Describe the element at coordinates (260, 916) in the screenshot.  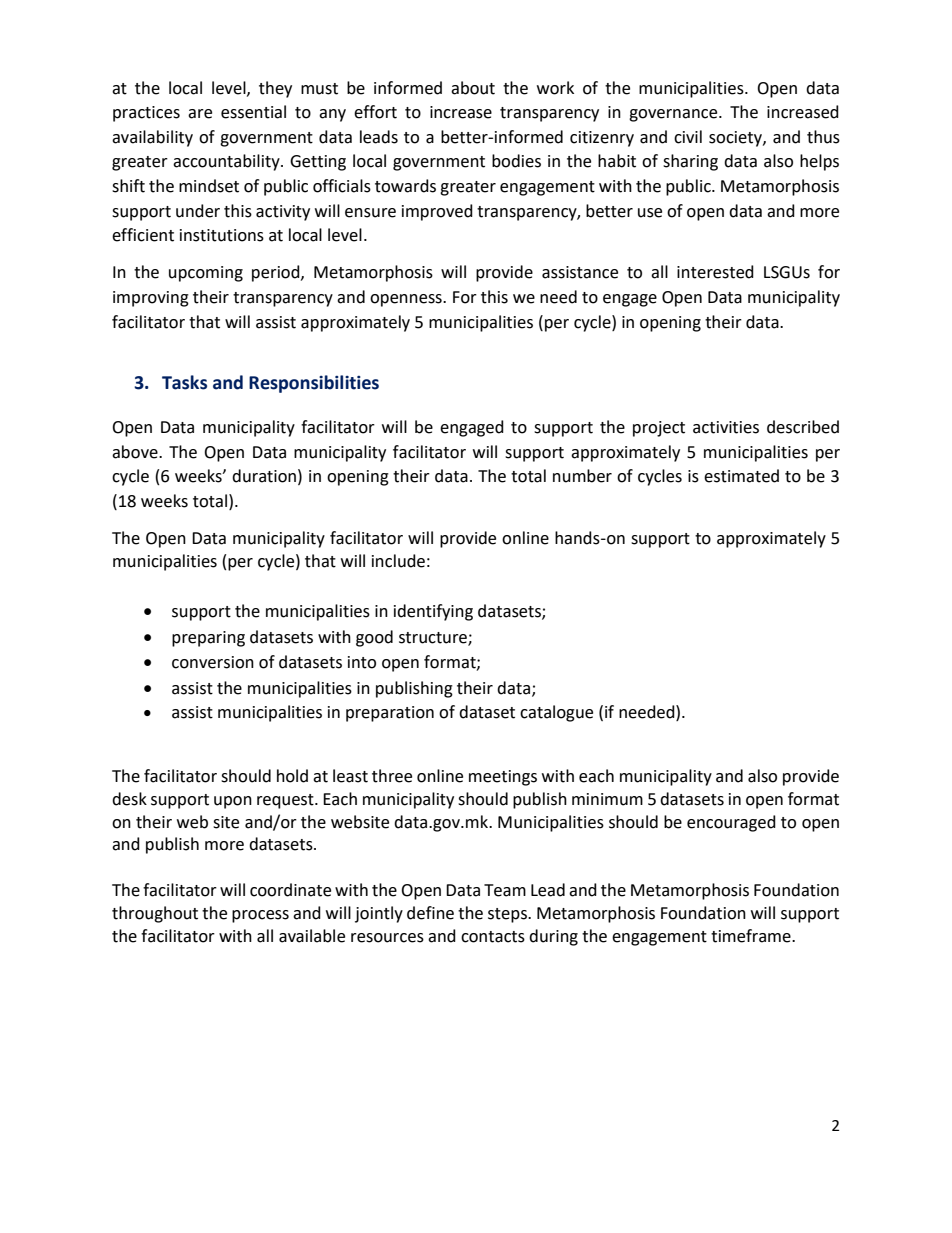
I see `process` at that location.
